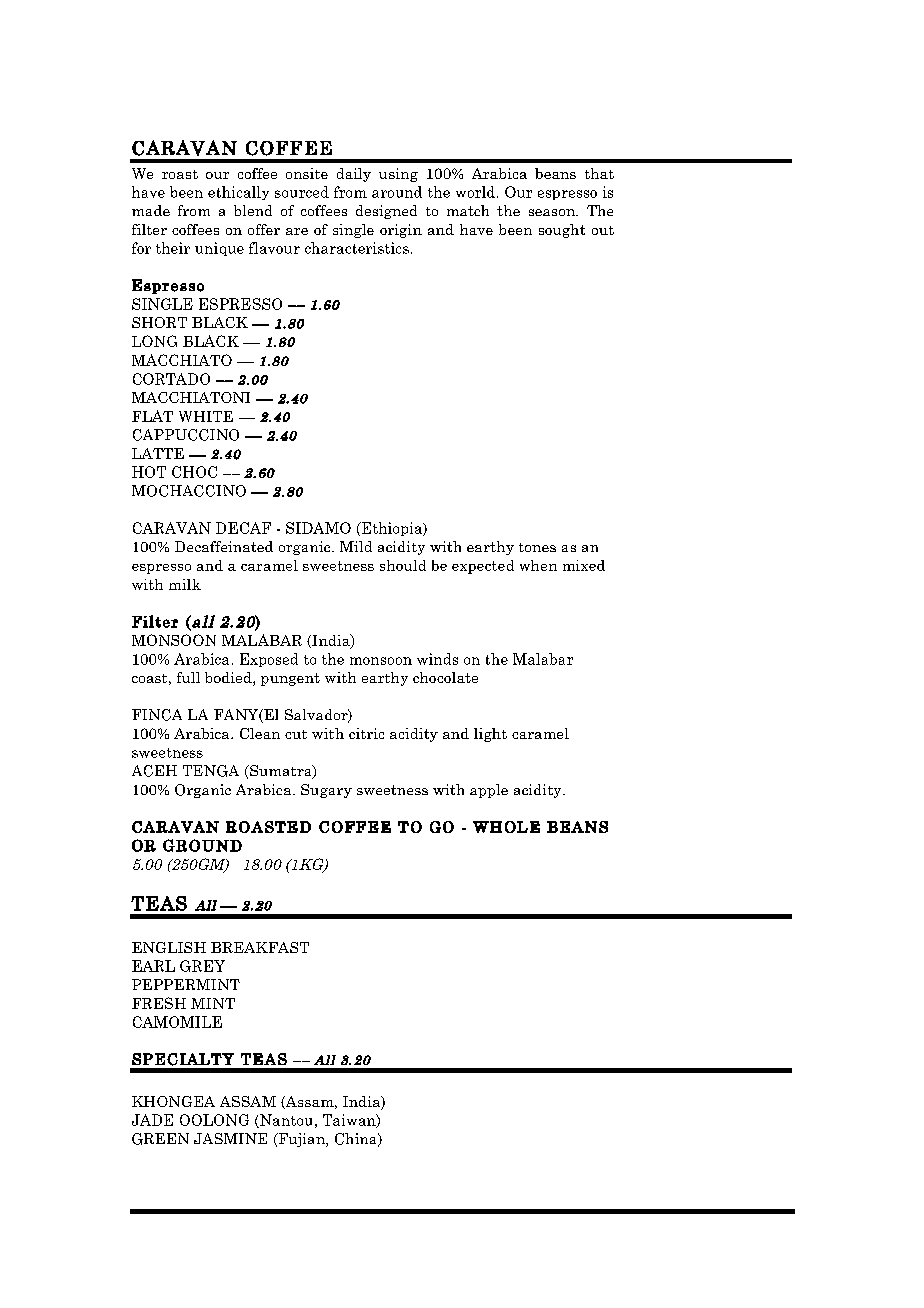  I want to click on designed, so click(386, 212).
